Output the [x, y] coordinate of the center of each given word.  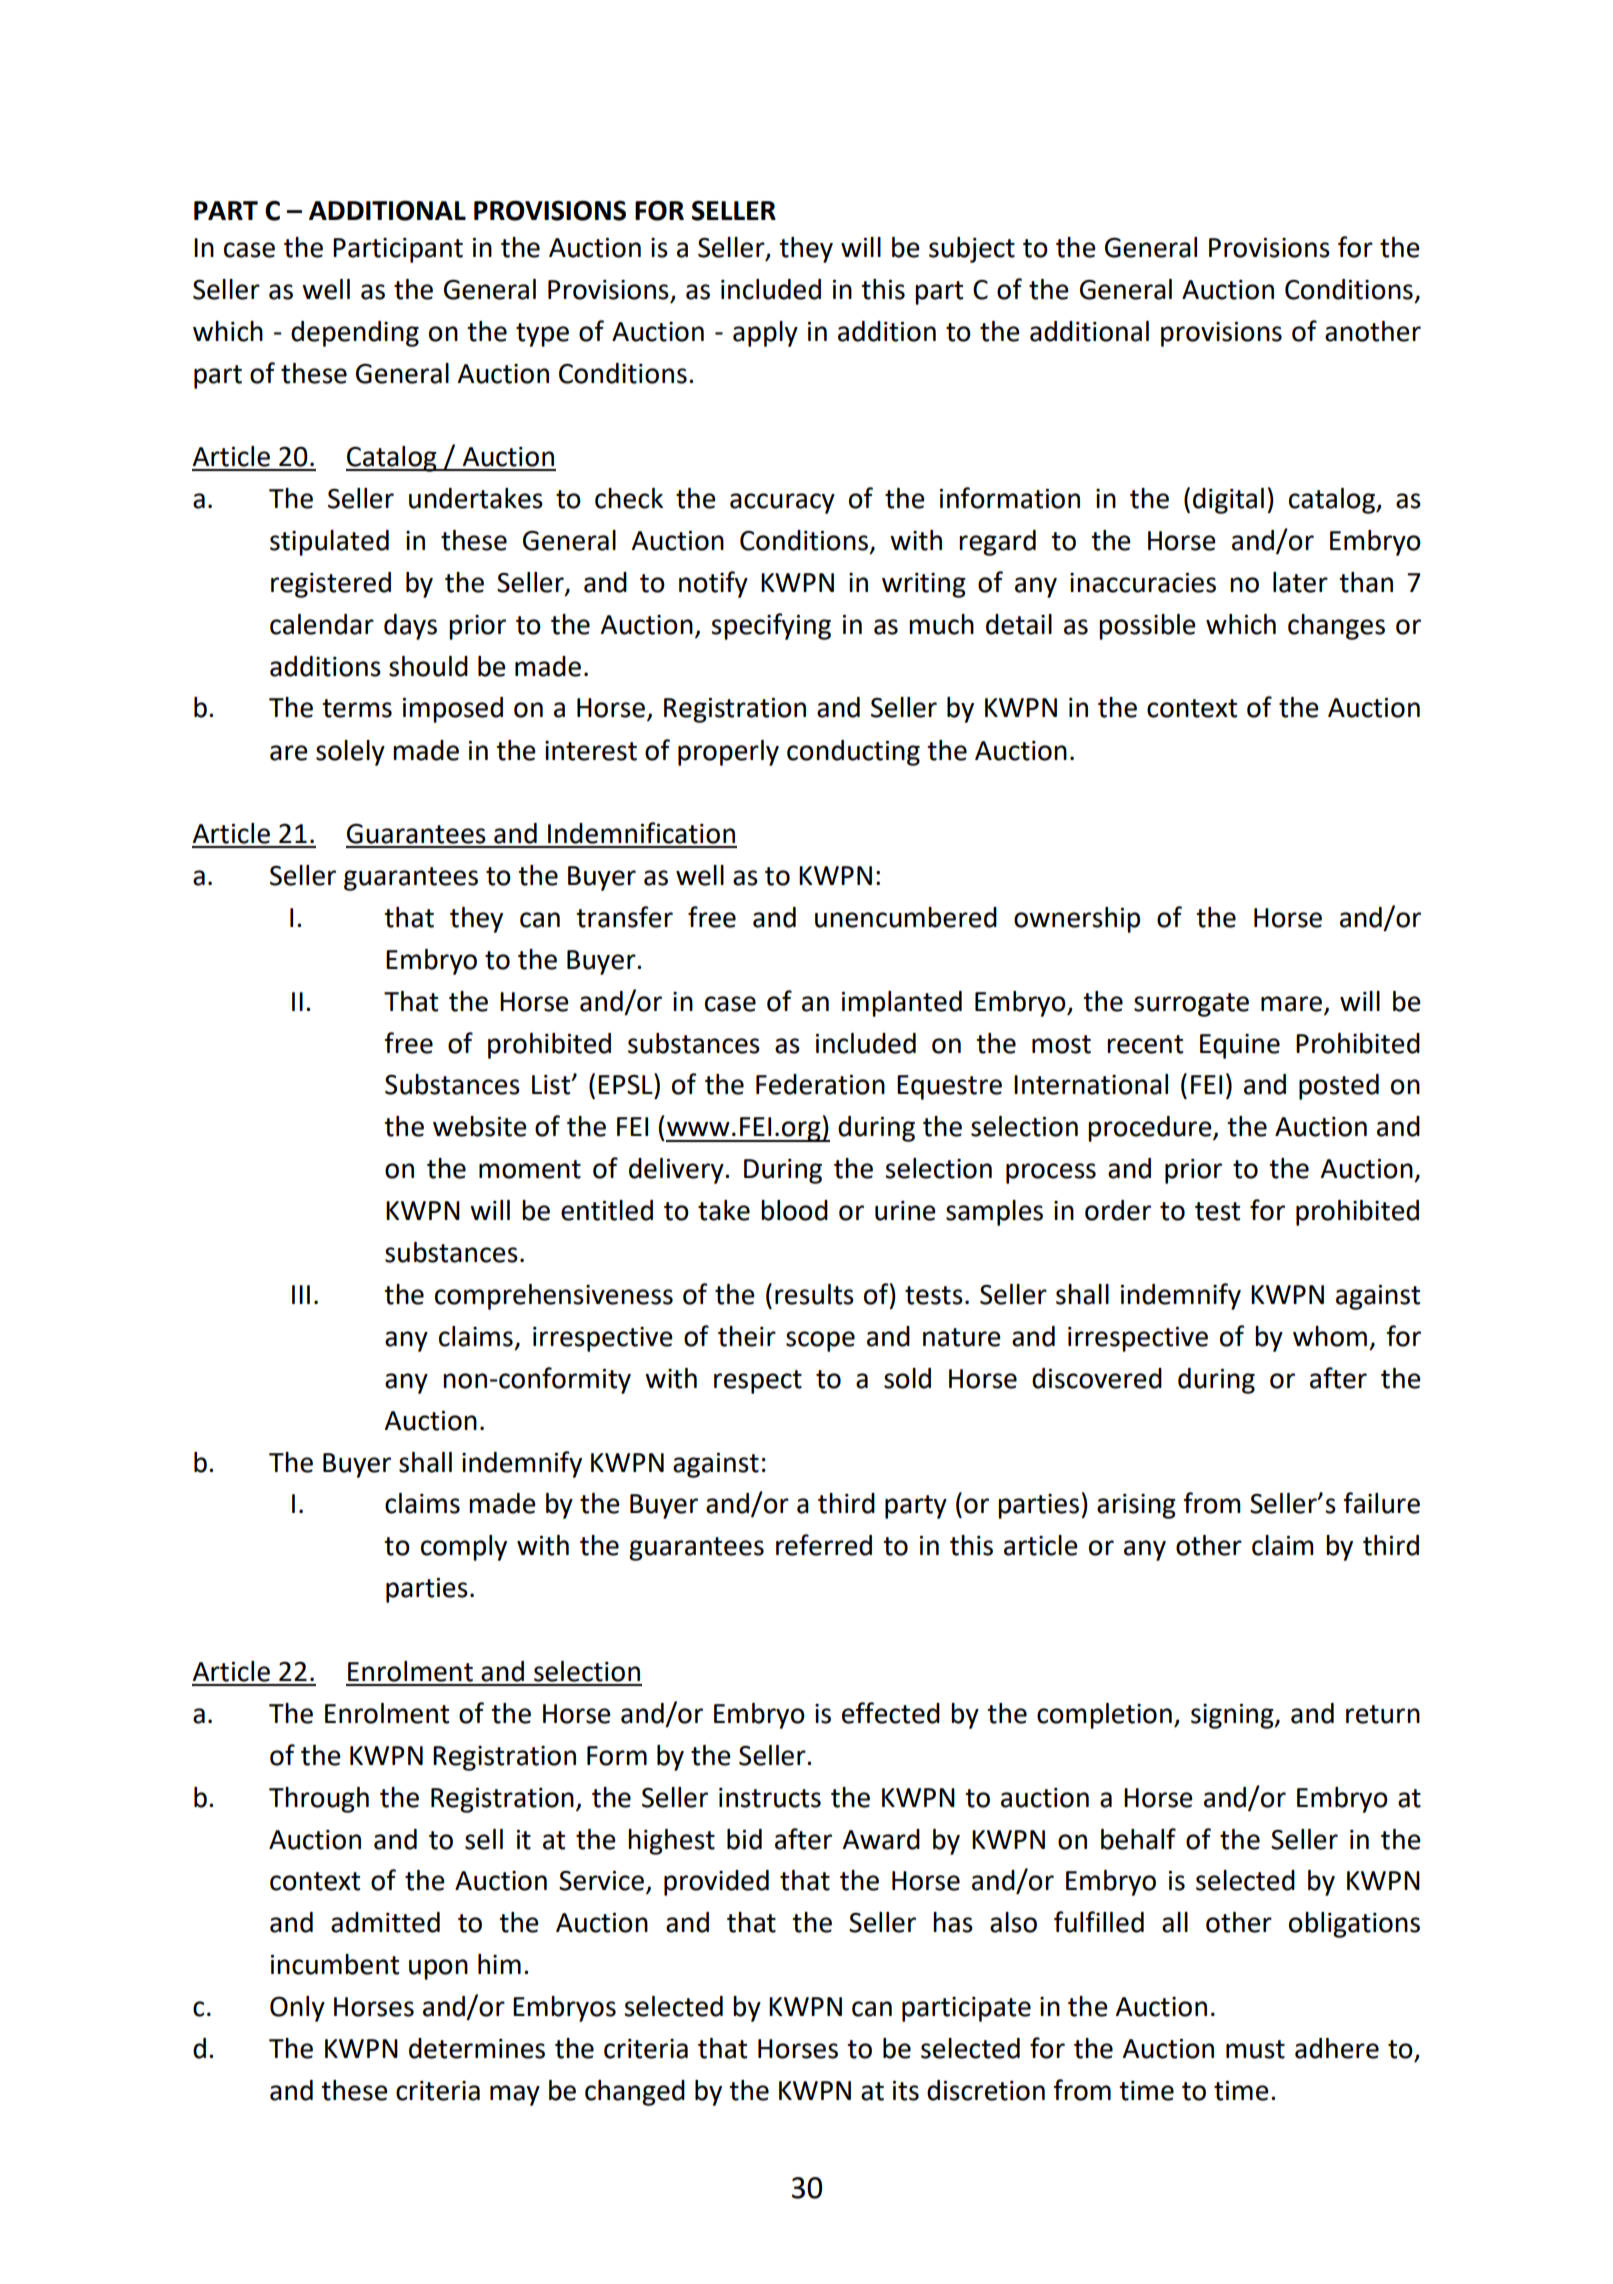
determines [477, 2048]
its [906, 2091]
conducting [853, 753]
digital [1228, 501]
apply [765, 334]
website [480, 1126]
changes [1336, 627]
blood [794, 1210]
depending [355, 334]
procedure [1151, 1129]
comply [464, 1548]
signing [1233, 1716]
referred [824, 1545]
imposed [453, 710]
